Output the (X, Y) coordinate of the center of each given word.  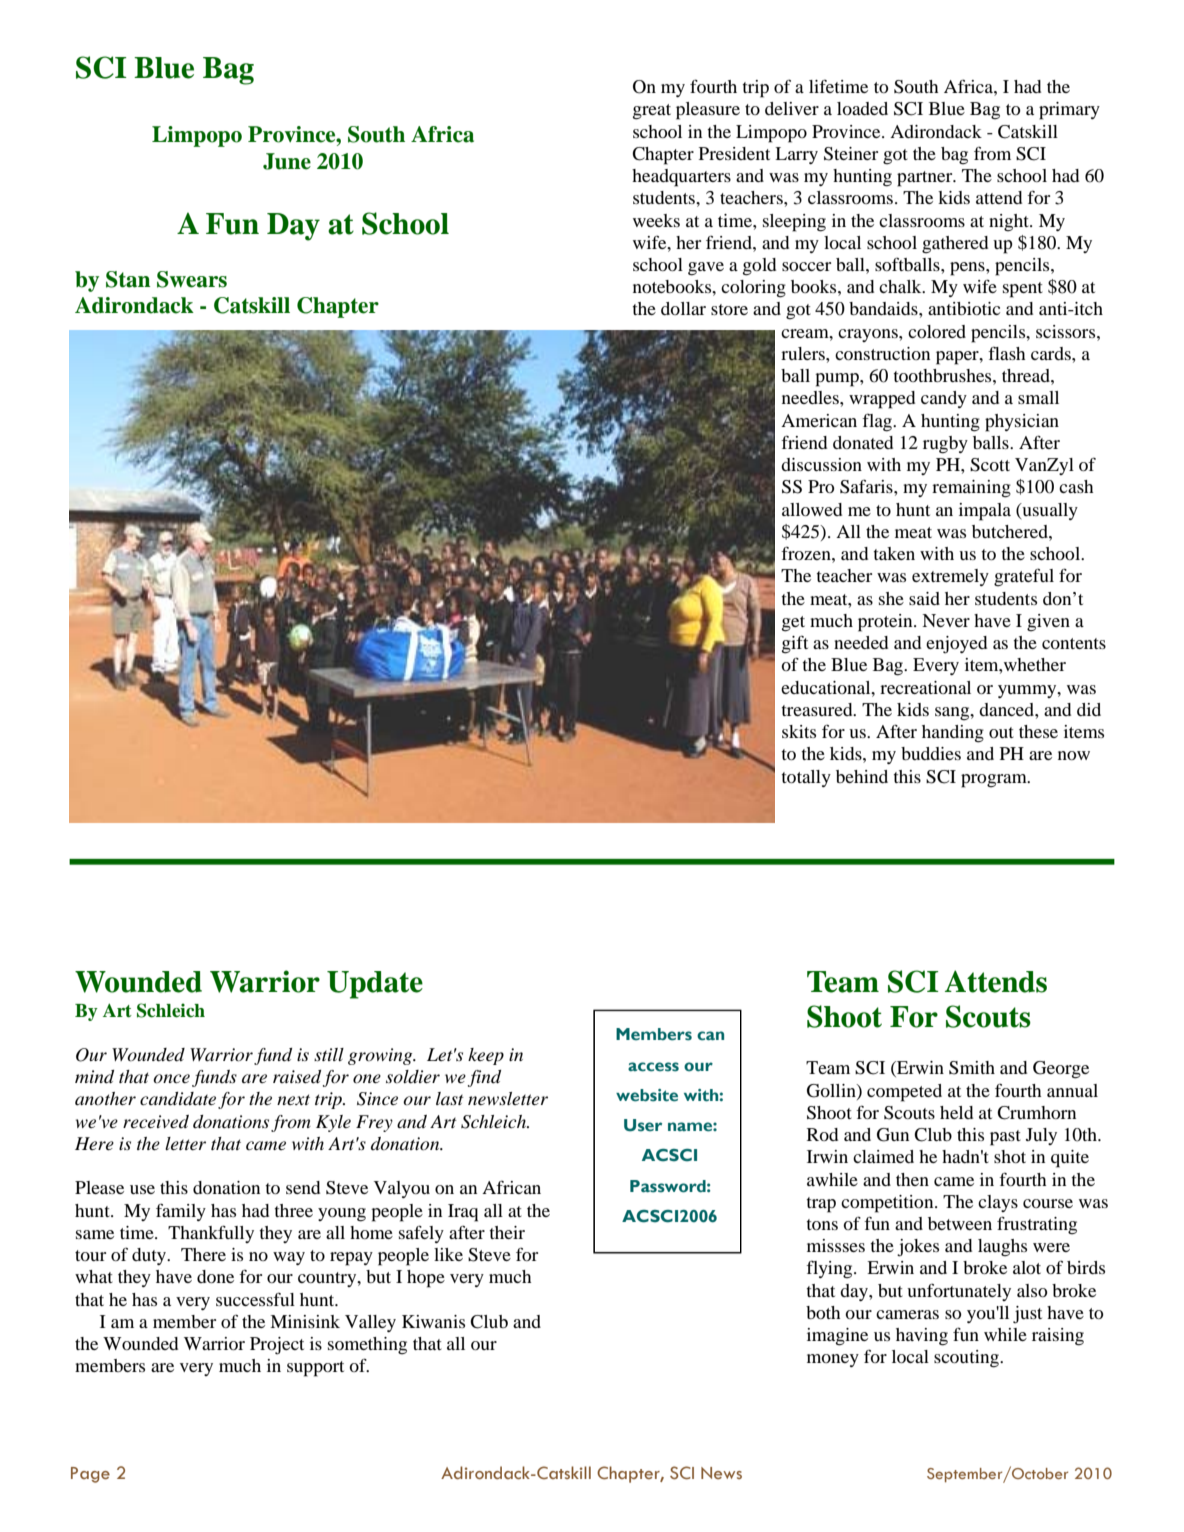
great (652, 112)
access (653, 1067)
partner (926, 179)
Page (90, 1475)
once (171, 1079)
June (287, 161)
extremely (950, 577)
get (793, 624)
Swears (192, 279)
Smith (972, 1068)
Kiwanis (433, 1321)
